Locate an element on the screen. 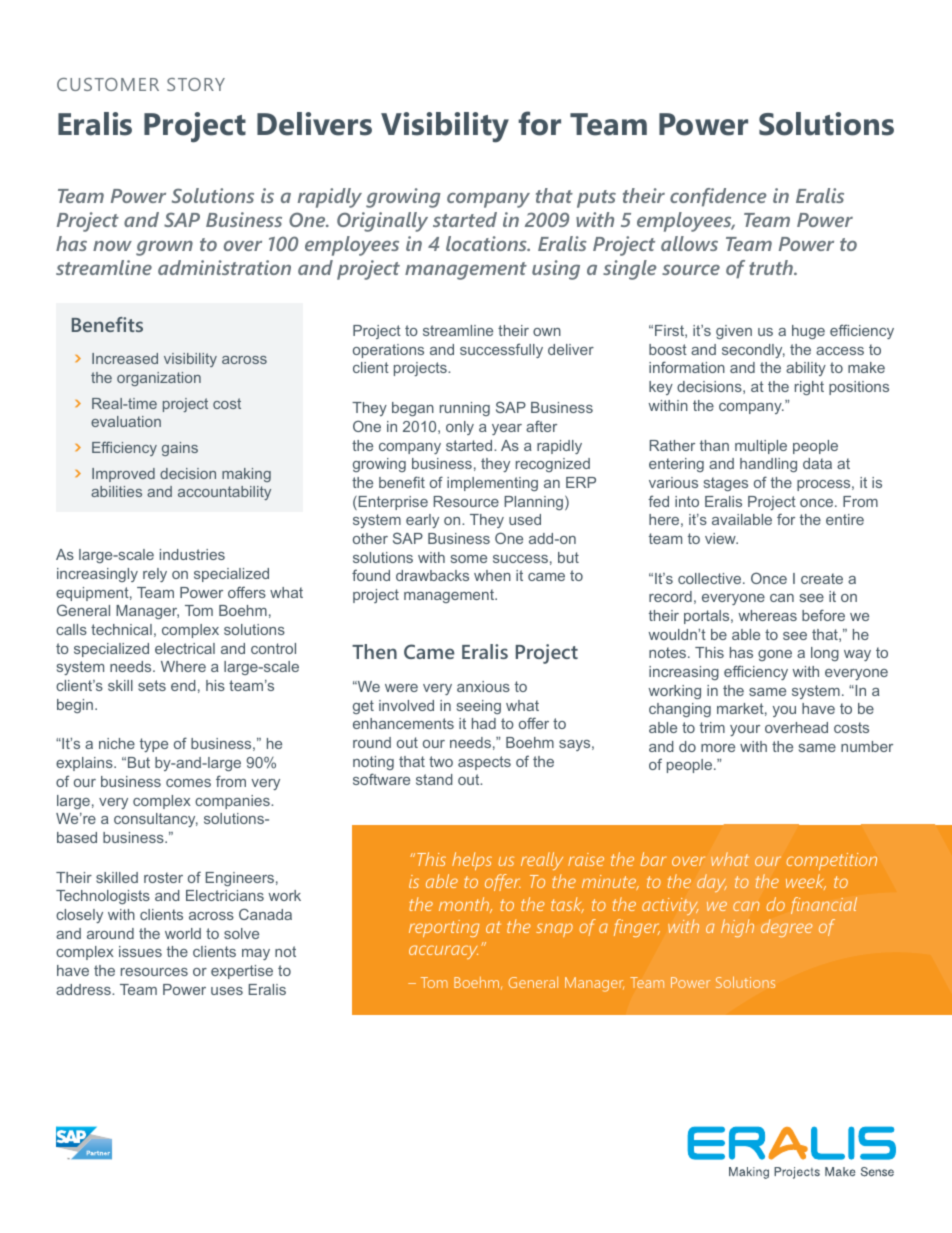 The image size is (952, 1233). gone is located at coordinates (775, 655).
